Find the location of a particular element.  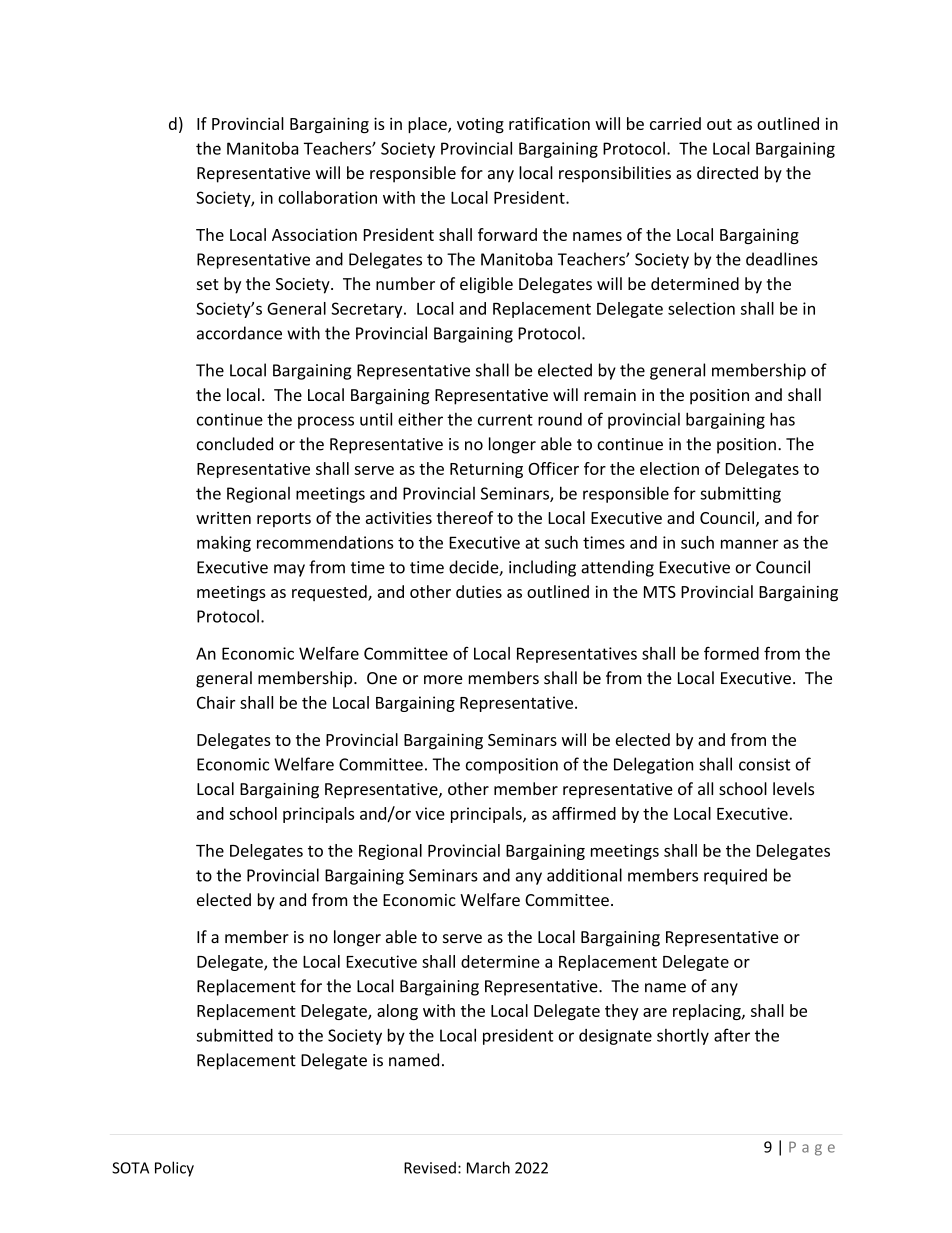

written is located at coordinates (223, 518).
